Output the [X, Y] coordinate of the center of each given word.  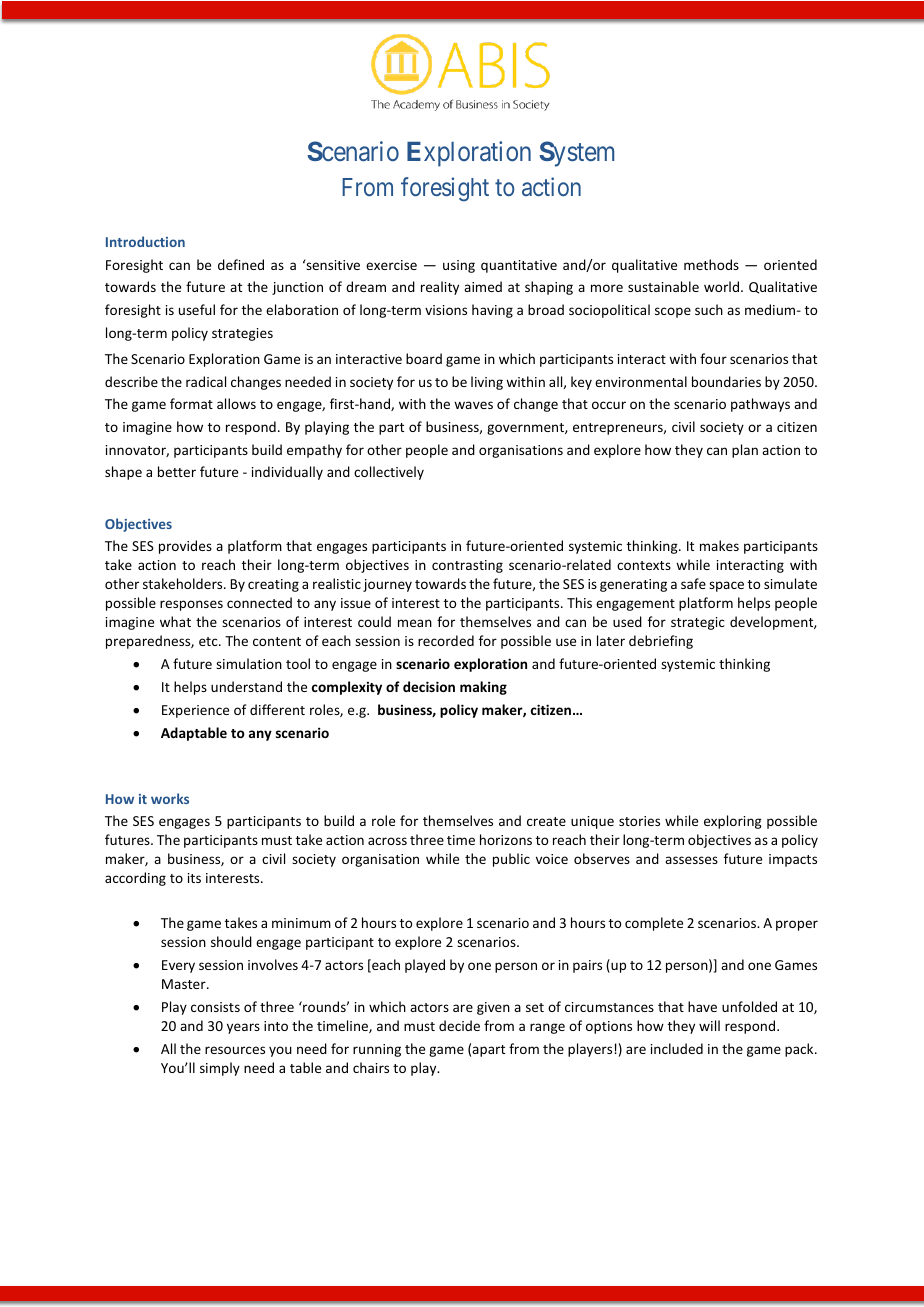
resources [235, 1050]
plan [745, 451]
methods [711, 264]
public [511, 860]
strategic [698, 623]
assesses [691, 860]
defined [241, 264]
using [459, 266]
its [194, 878]
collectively [389, 473]
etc [209, 641]
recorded [446, 640]
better [177, 471]
